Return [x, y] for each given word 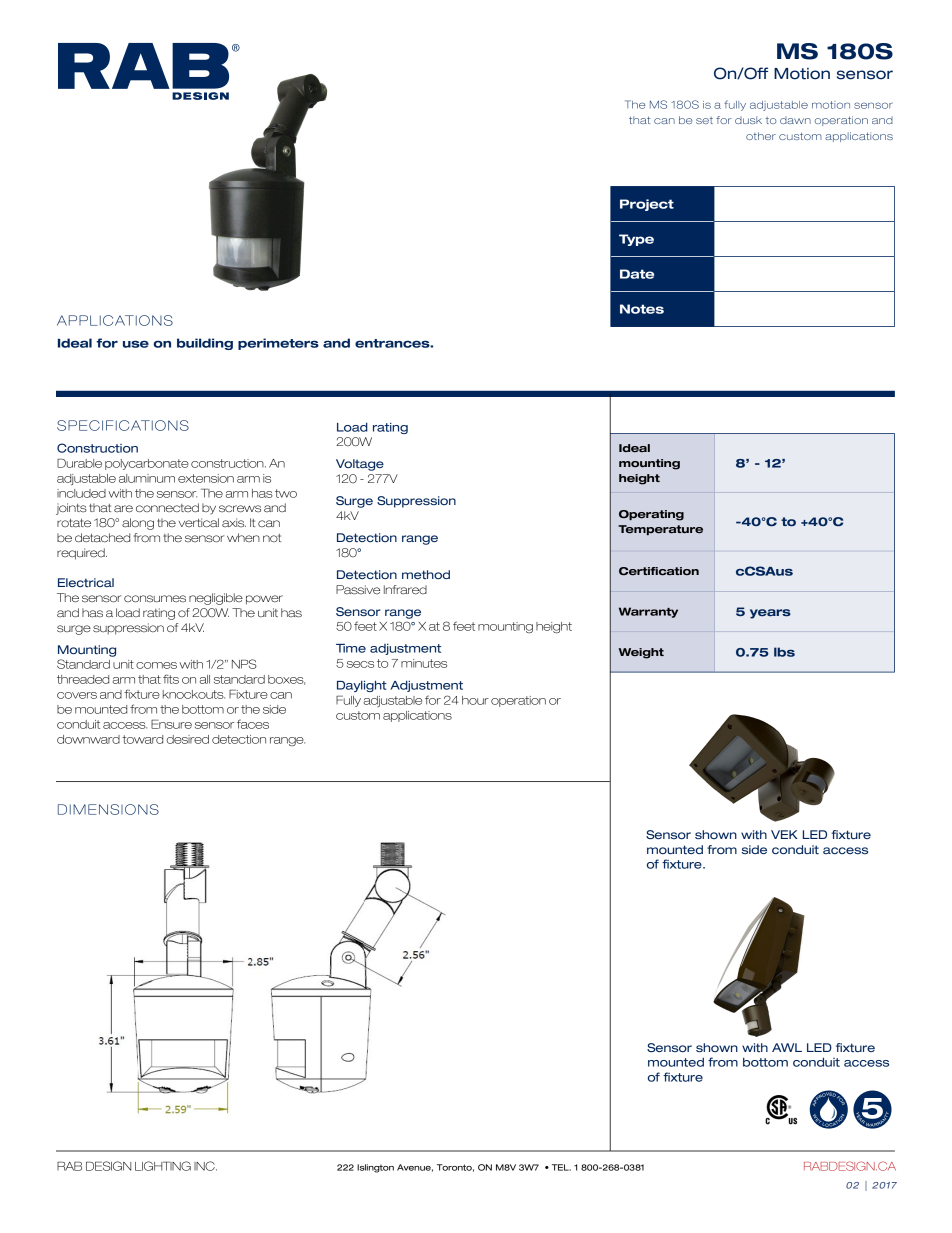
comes [156, 665]
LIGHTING [163, 1166]
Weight [641, 653]
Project [647, 205]
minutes [424, 663]
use [136, 344]
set [704, 120]
